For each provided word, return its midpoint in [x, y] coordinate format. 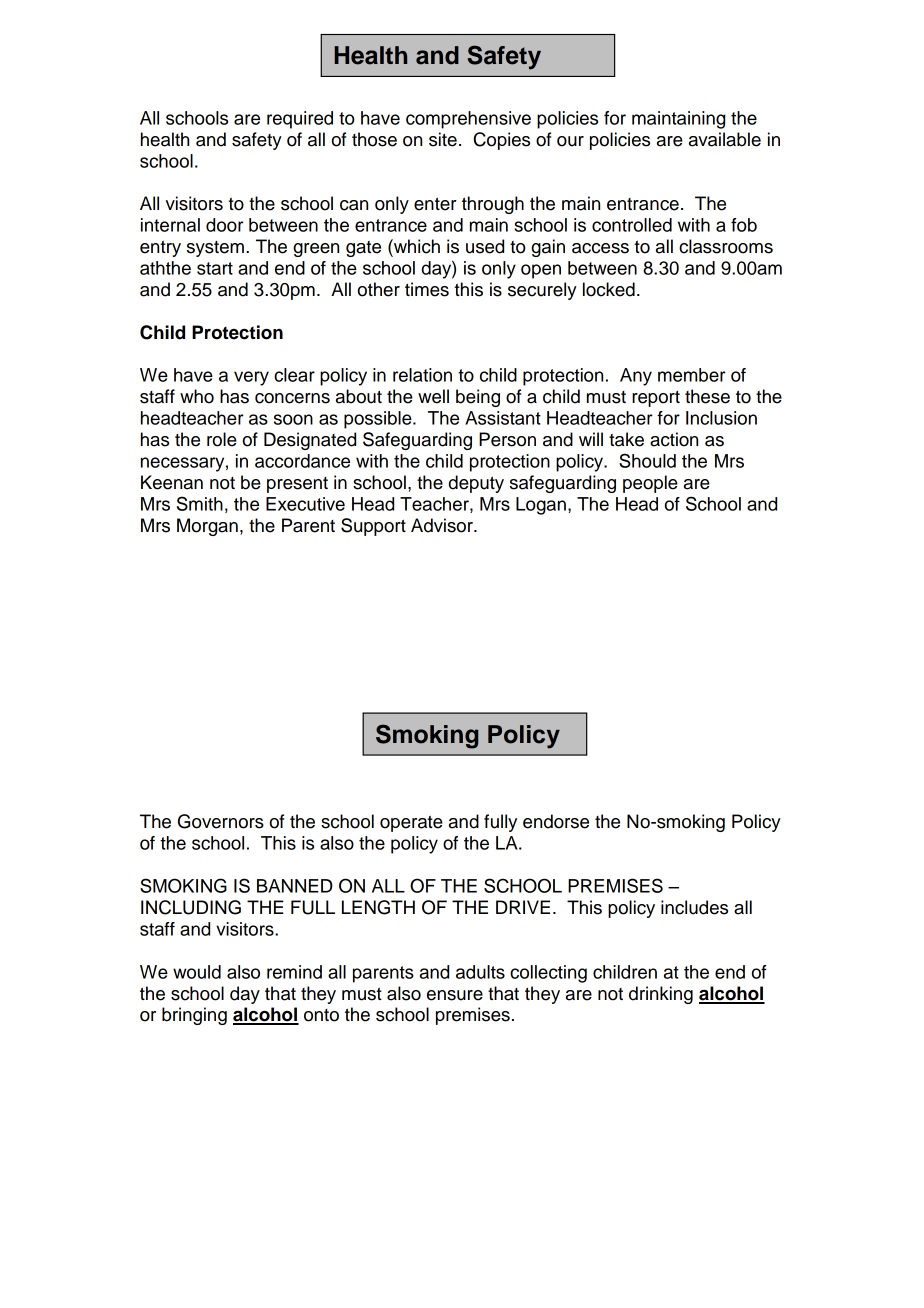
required [300, 120]
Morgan [207, 527]
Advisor [443, 525]
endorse [556, 821]
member [692, 375]
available [725, 139]
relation [422, 375]
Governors [221, 821]
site [443, 139]
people [650, 484]
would [197, 972]
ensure [455, 995]
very [251, 378]
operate [411, 824]
